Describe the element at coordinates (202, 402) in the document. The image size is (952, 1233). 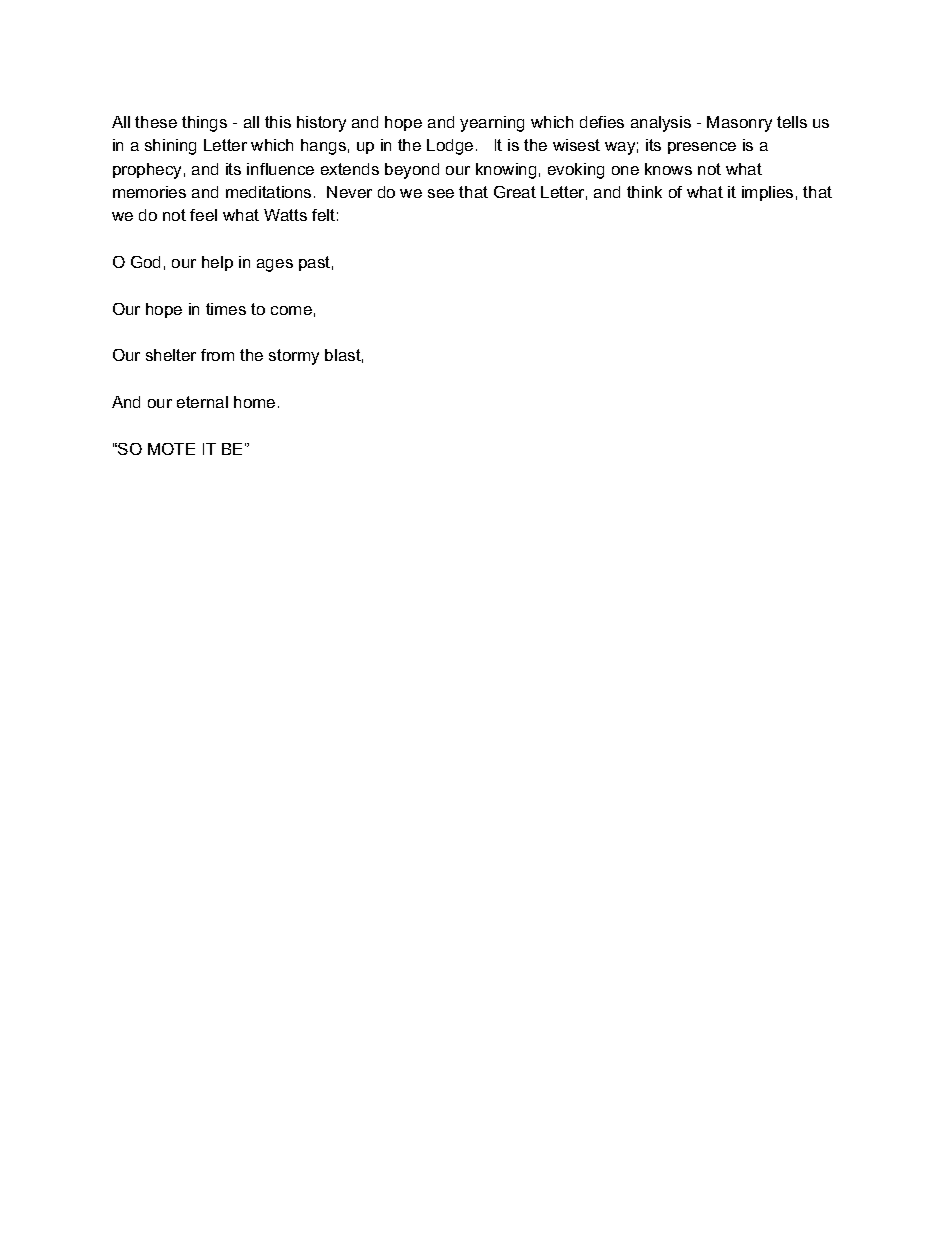
I see `eternal` at that location.
